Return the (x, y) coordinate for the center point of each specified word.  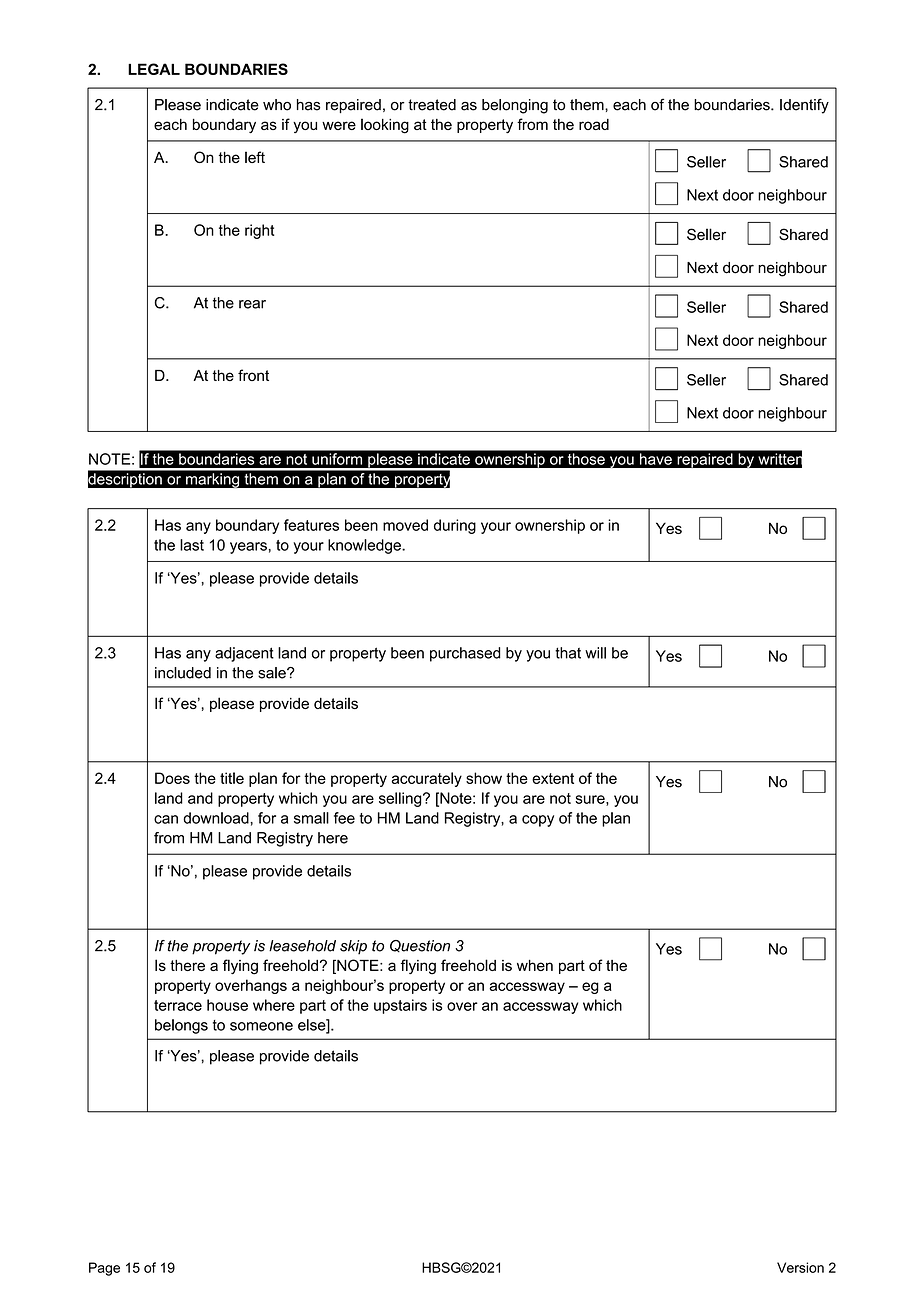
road (594, 124)
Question (420, 946)
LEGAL (154, 69)
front (253, 375)
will (595, 653)
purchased (465, 654)
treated (432, 105)
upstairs (400, 1006)
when (535, 965)
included (183, 673)
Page (104, 1269)
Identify (804, 106)
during (455, 526)
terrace (178, 1005)
